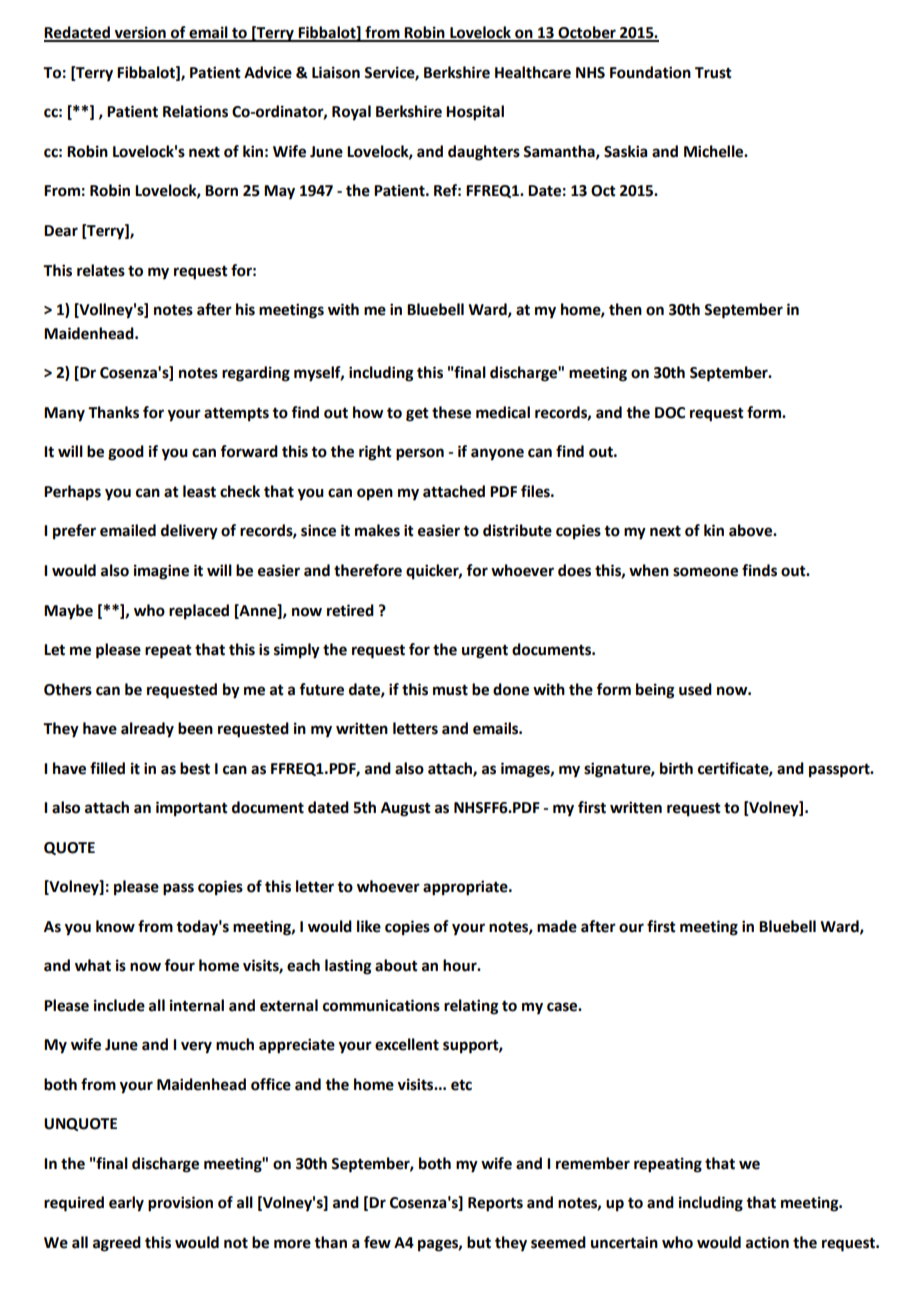 This screenshot has width=924, height=1308. Describe the element at coordinates (450, 690) in the screenshot. I see `must` at that location.
